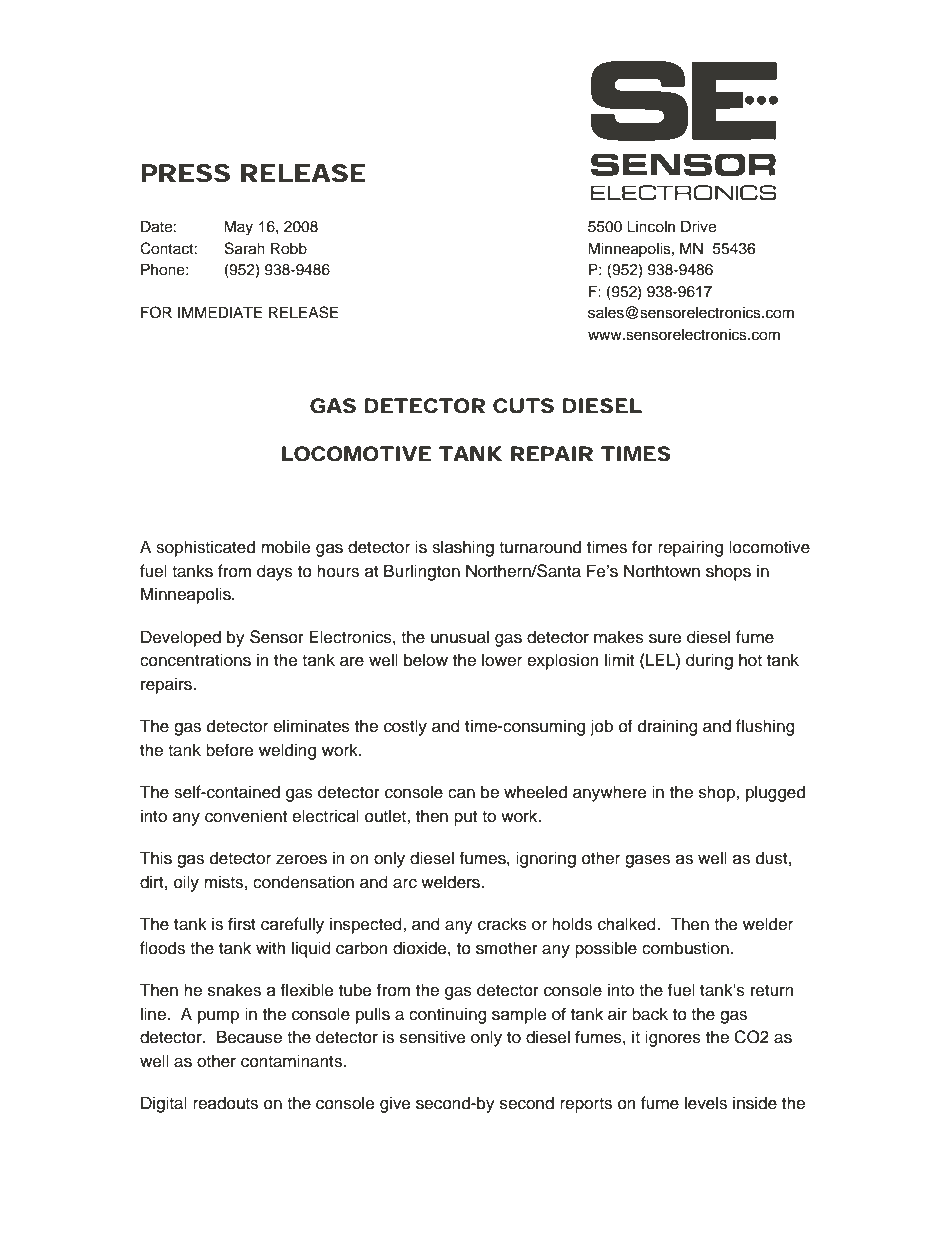 The image size is (952, 1233). I want to click on plugged, so click(775, 793).
